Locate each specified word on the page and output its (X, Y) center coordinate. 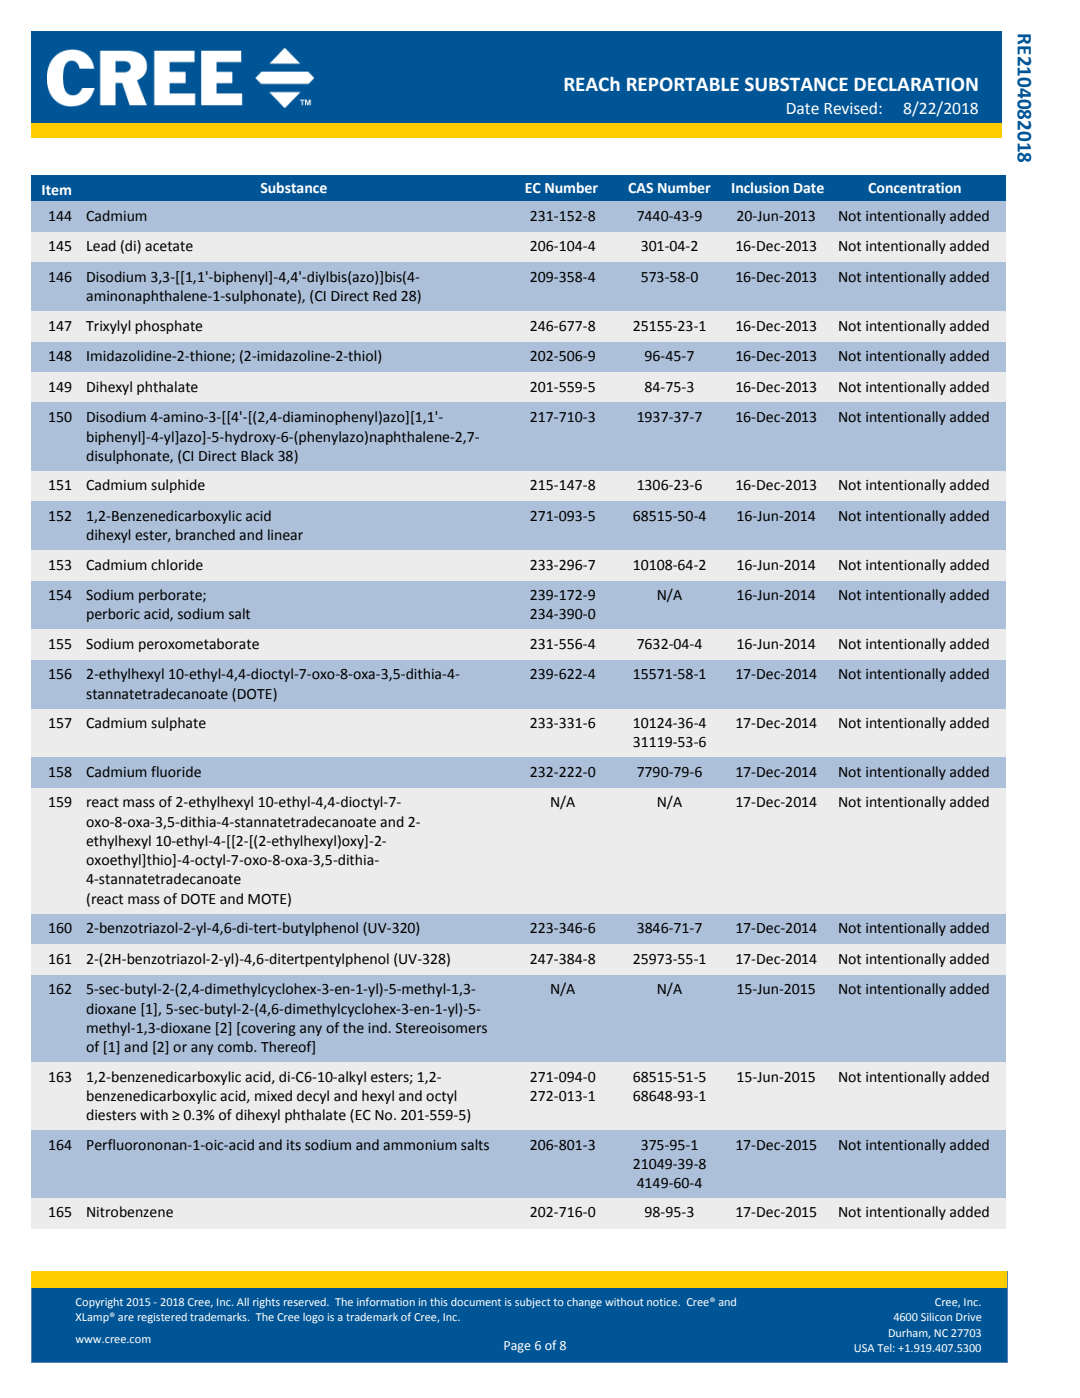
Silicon (936, 1317)
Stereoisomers (441, 1028)
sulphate (178, 724)
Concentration (914, 187)
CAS (640, 188)
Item (56, 190)
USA (864, 1348)
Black (257, 455)
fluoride (176, 771)
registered (162, 1318)
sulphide (178, 486)
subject (533, 1303)
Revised (851, 108)
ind (377, 1027)
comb (236, 1046)
